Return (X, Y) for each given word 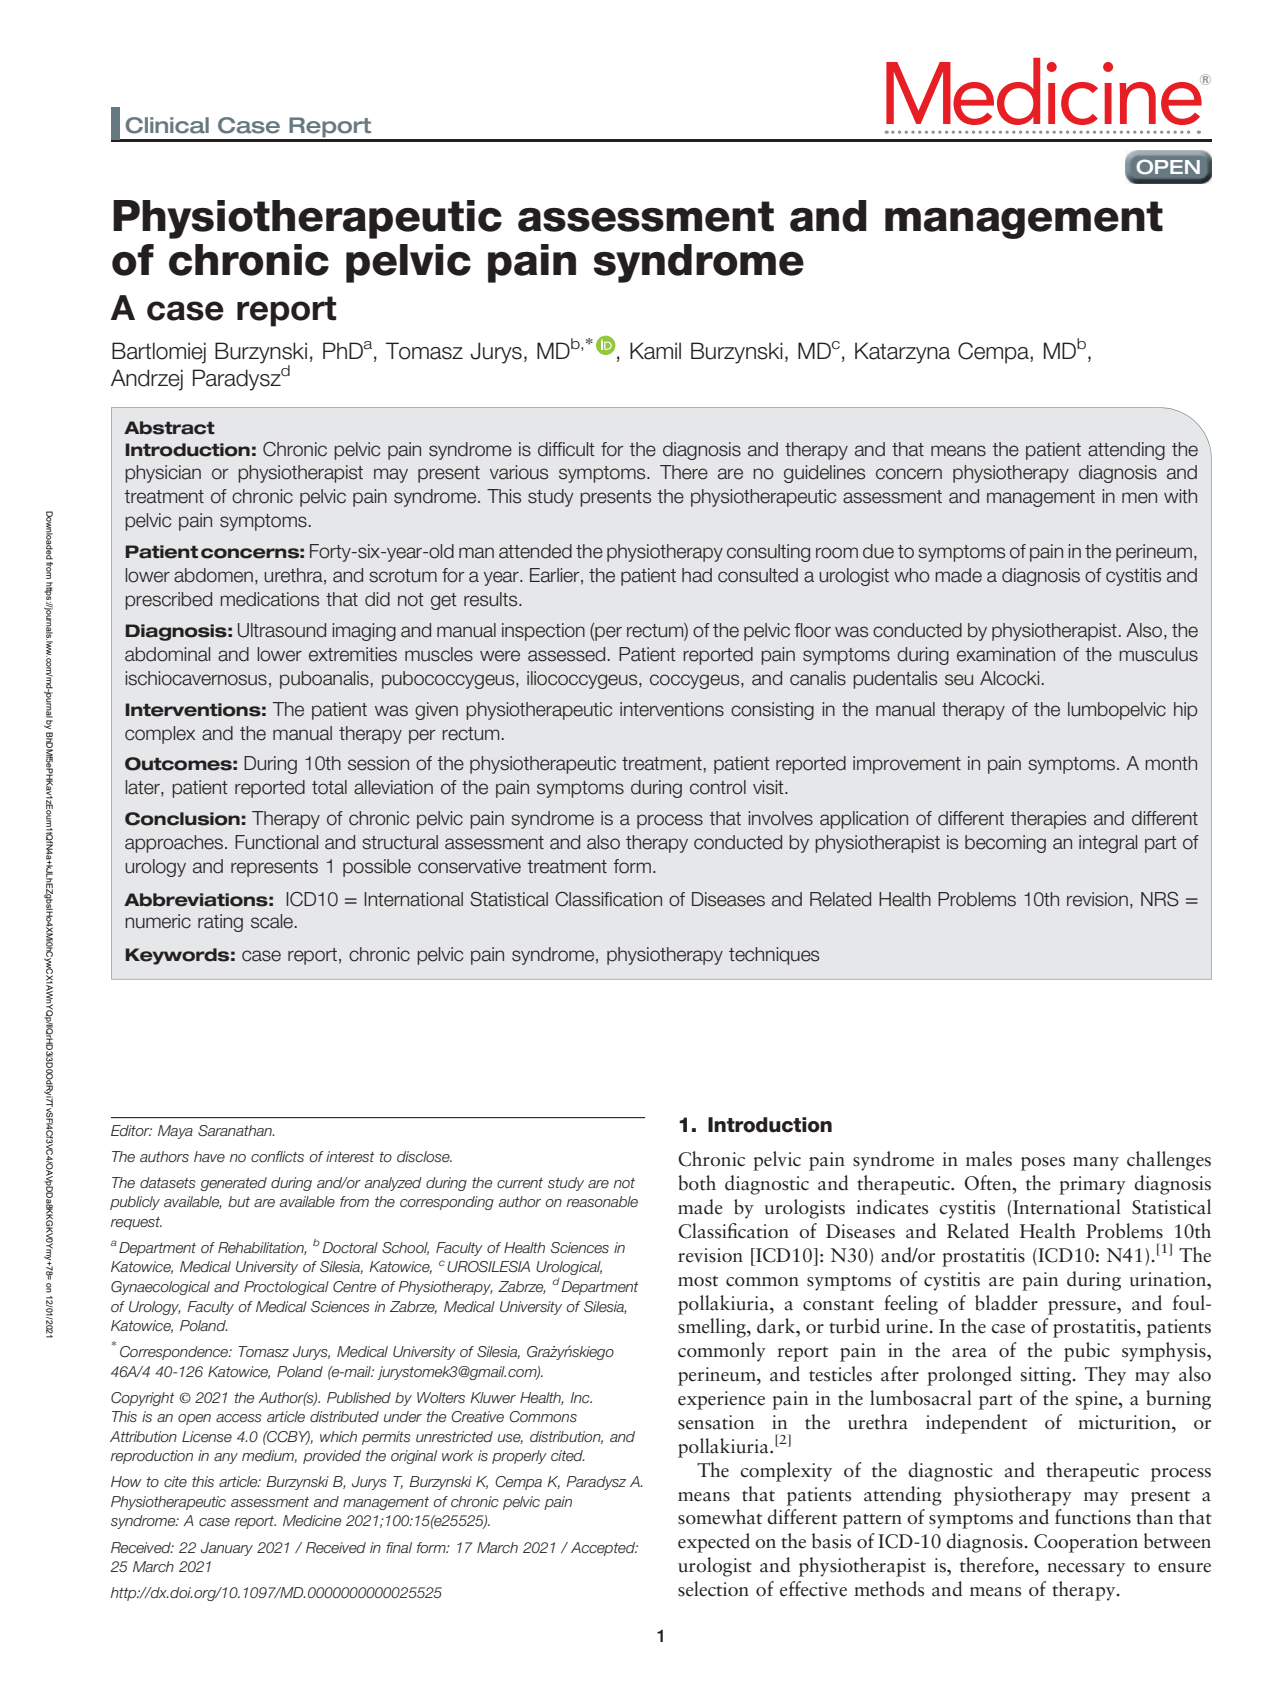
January (227, 1549)
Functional (276, 842)
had (697, 575)
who (912, 575)
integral (1108, 844)
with (1180, 496)
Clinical (167, 125)
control (718, 787)
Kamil (655, 351)
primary (1092, 1185)
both (697, 1183)
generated (233, 1184)
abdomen (213, 575)
